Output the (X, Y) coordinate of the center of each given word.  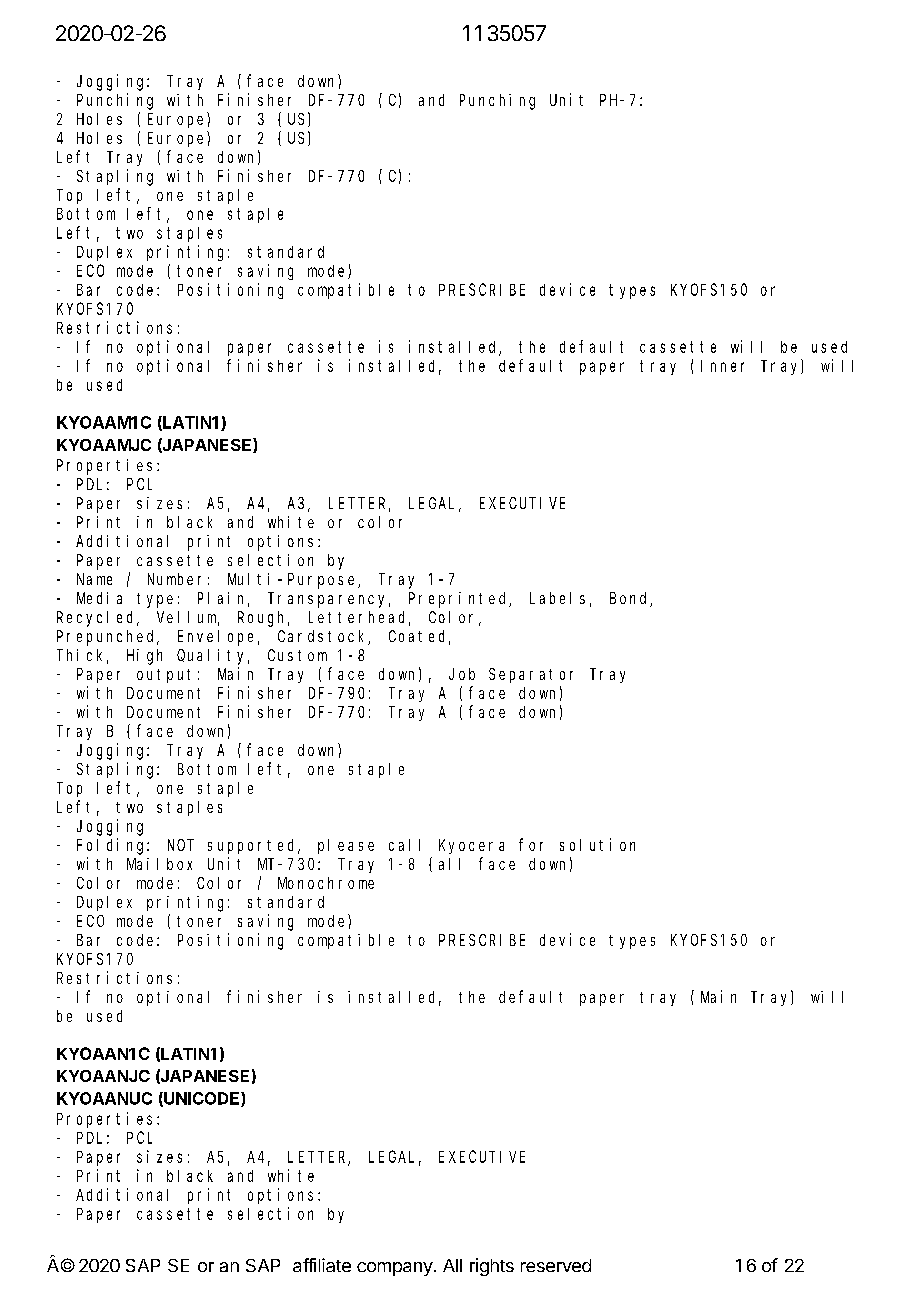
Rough (263, 619)
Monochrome (326, 883)
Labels (557, 598)
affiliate (322, 1265)
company (395, 1269)
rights (492, 1267)
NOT (181, 845)
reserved (556, 1265)
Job (462, 674)
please (346, 846)
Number (174, 579)
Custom (297, 655)
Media (99, 598)
